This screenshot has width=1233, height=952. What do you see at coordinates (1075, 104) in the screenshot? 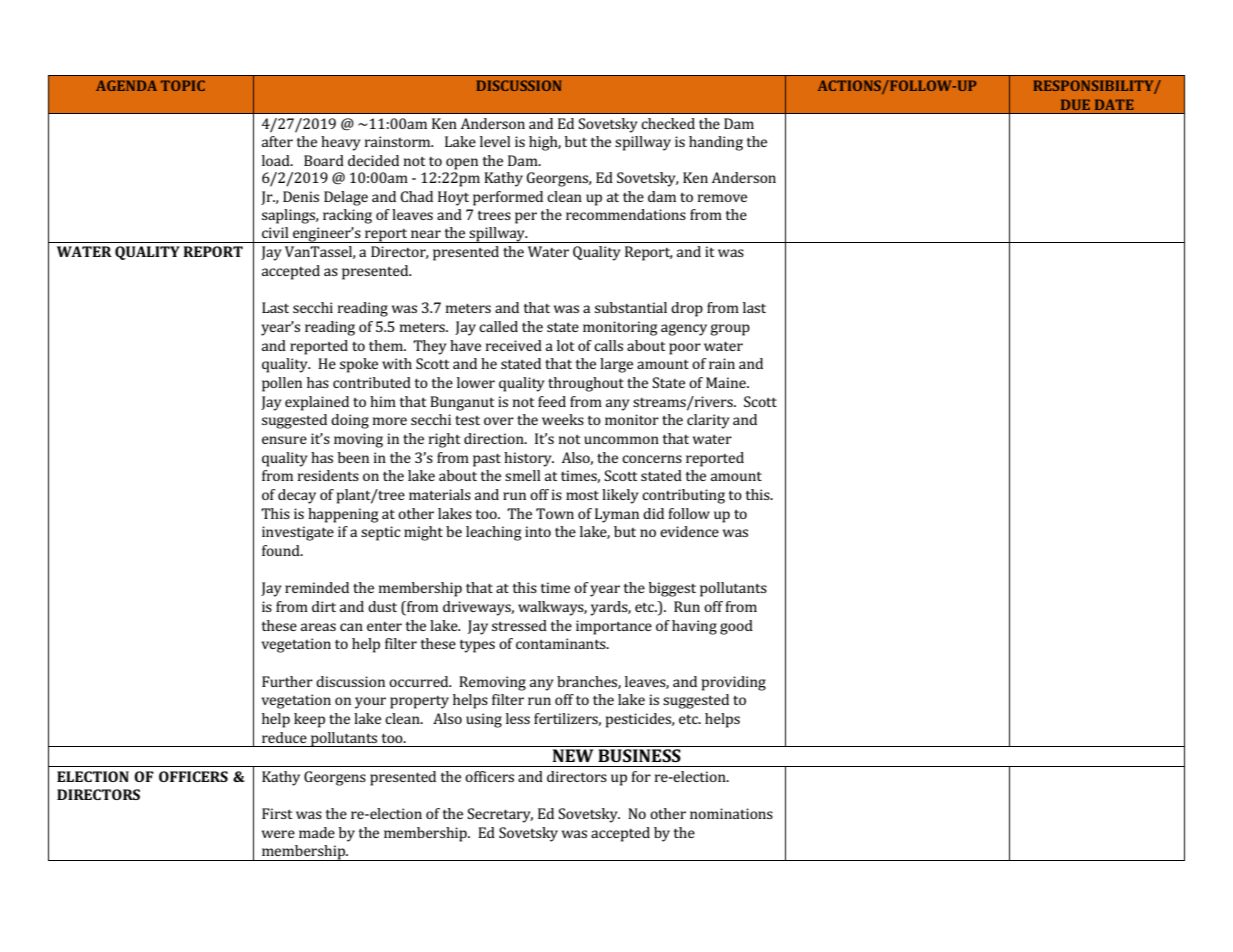
I see `DUE` at bounding box center [1075, 104].
